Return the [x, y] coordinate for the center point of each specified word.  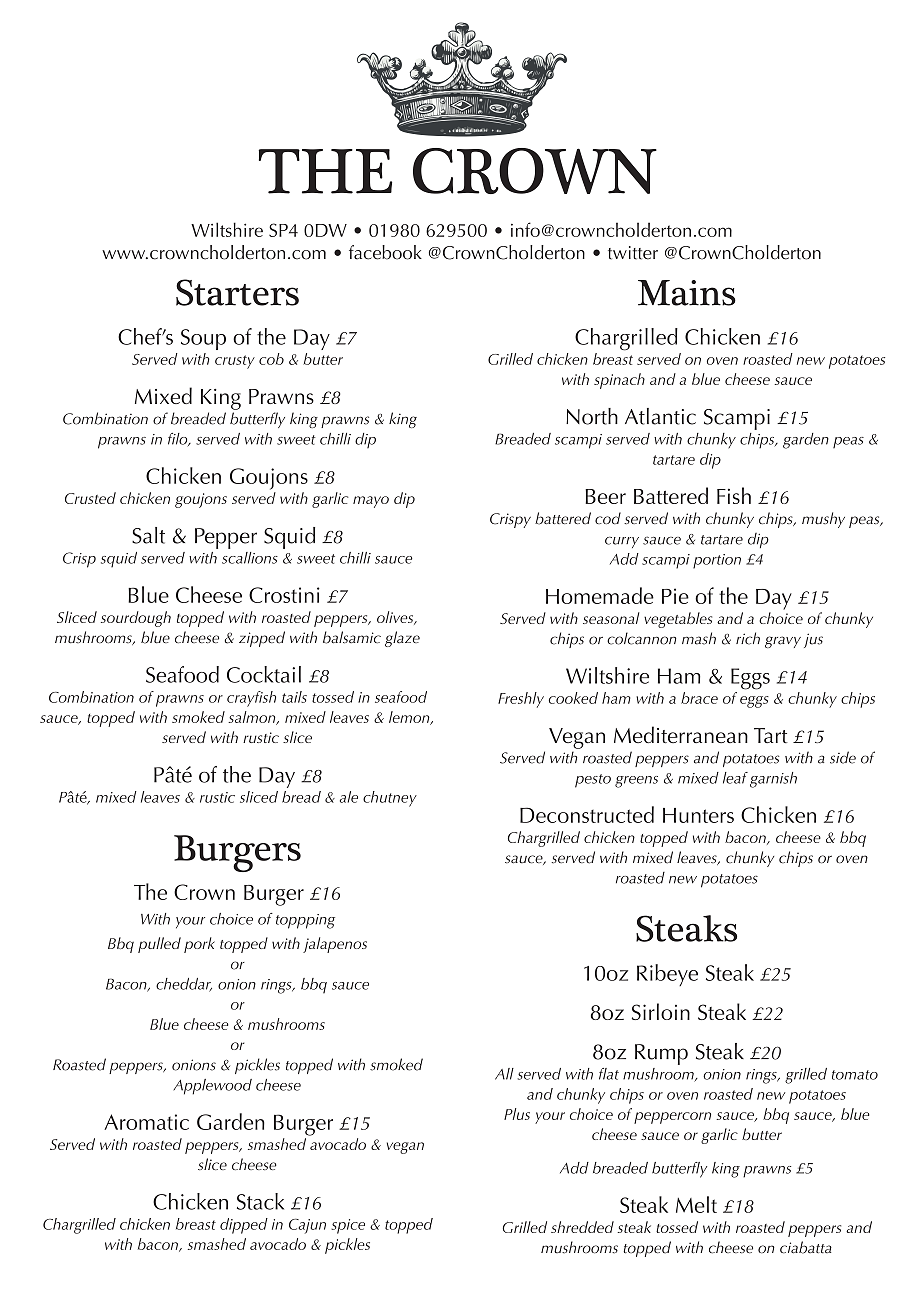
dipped [244, 1226]
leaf [735, 778]
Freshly [521, 700]
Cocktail [264, 674]
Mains [687, 293]
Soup [203, 339]
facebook [385, 252]
